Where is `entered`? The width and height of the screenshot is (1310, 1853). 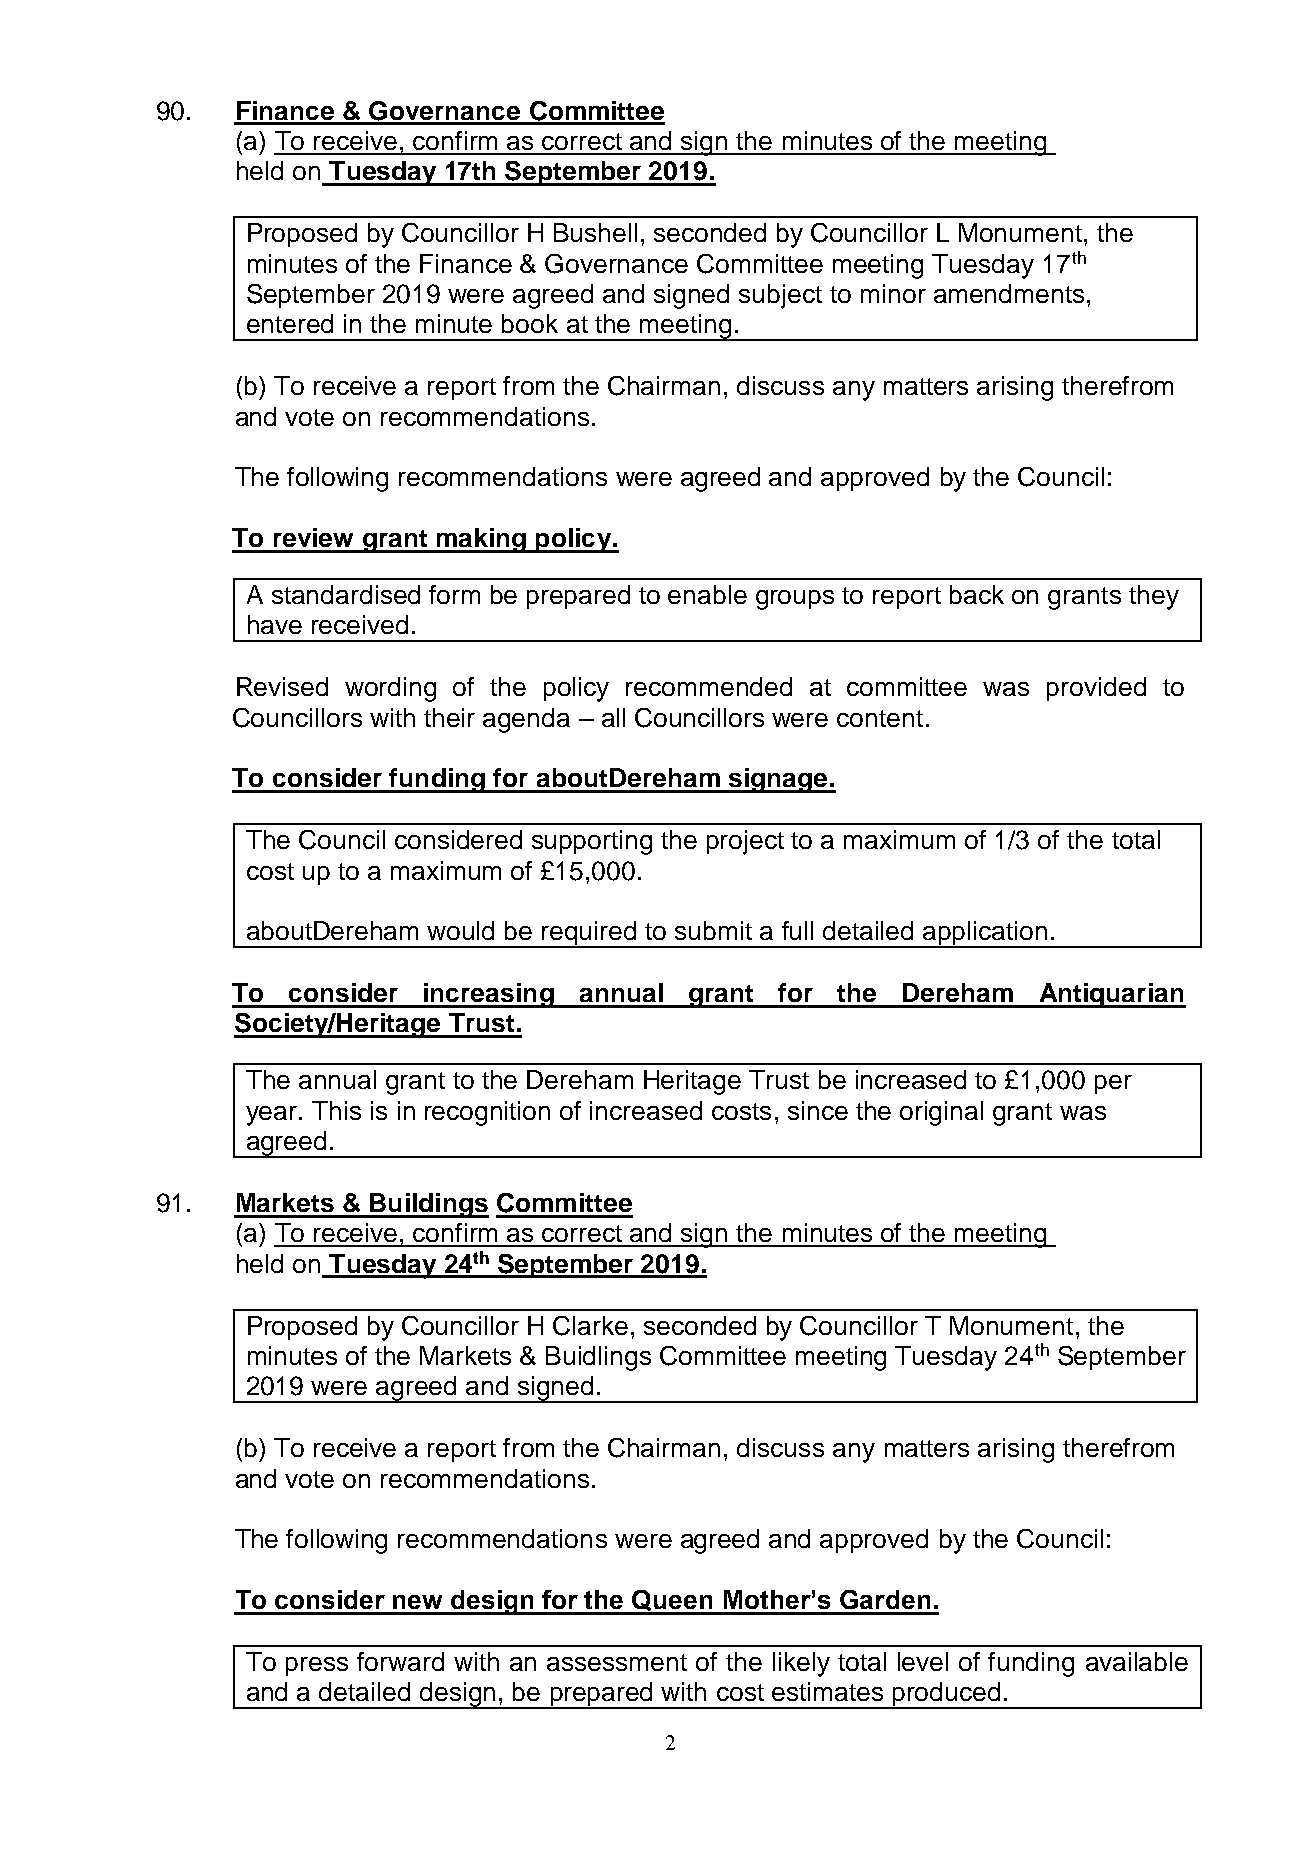
entered is located at coordinates (290, 323).
